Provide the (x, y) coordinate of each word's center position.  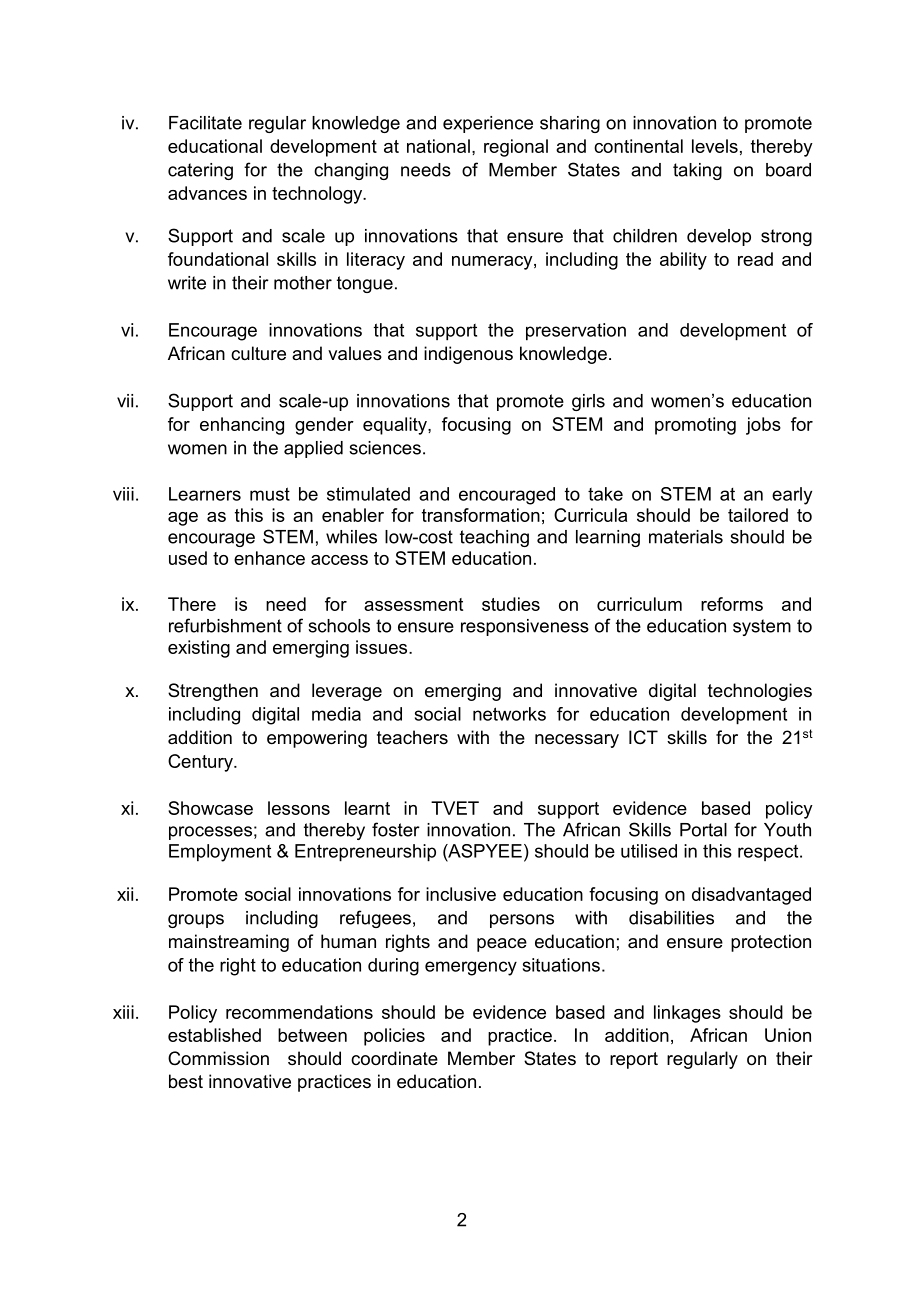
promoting (695, 426)
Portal (703, 830)
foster (396, 829)
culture (258, 353)
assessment (413, 604)
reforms (732, 604)
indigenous (468, 355)
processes (210, 833)
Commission (218, 1058)
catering (200, 171)
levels (715, 146)
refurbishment (225, 625)
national (438, 146)
